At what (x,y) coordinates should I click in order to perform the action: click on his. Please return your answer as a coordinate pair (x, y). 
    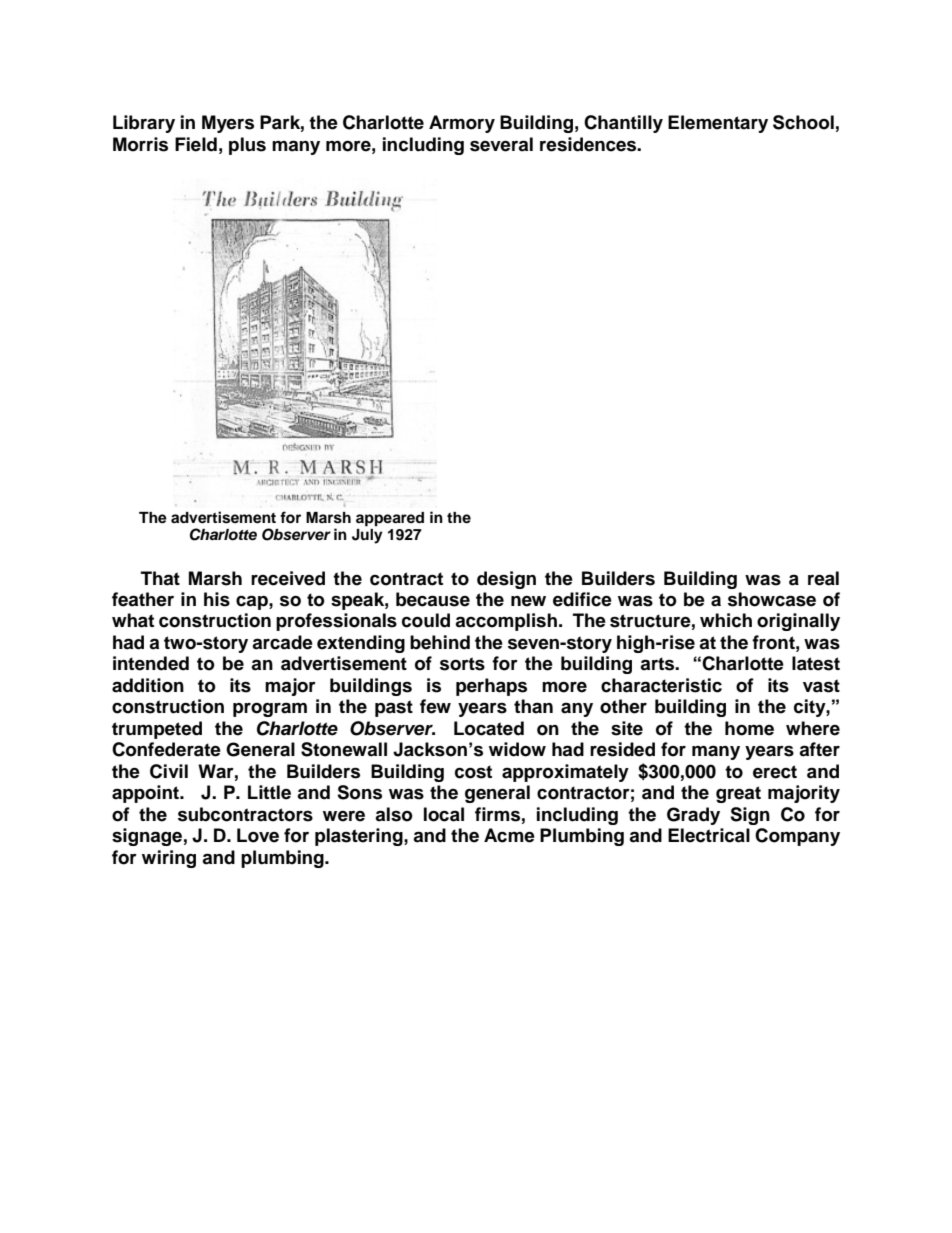
    Looking at the image, I should click on (217, 599).
